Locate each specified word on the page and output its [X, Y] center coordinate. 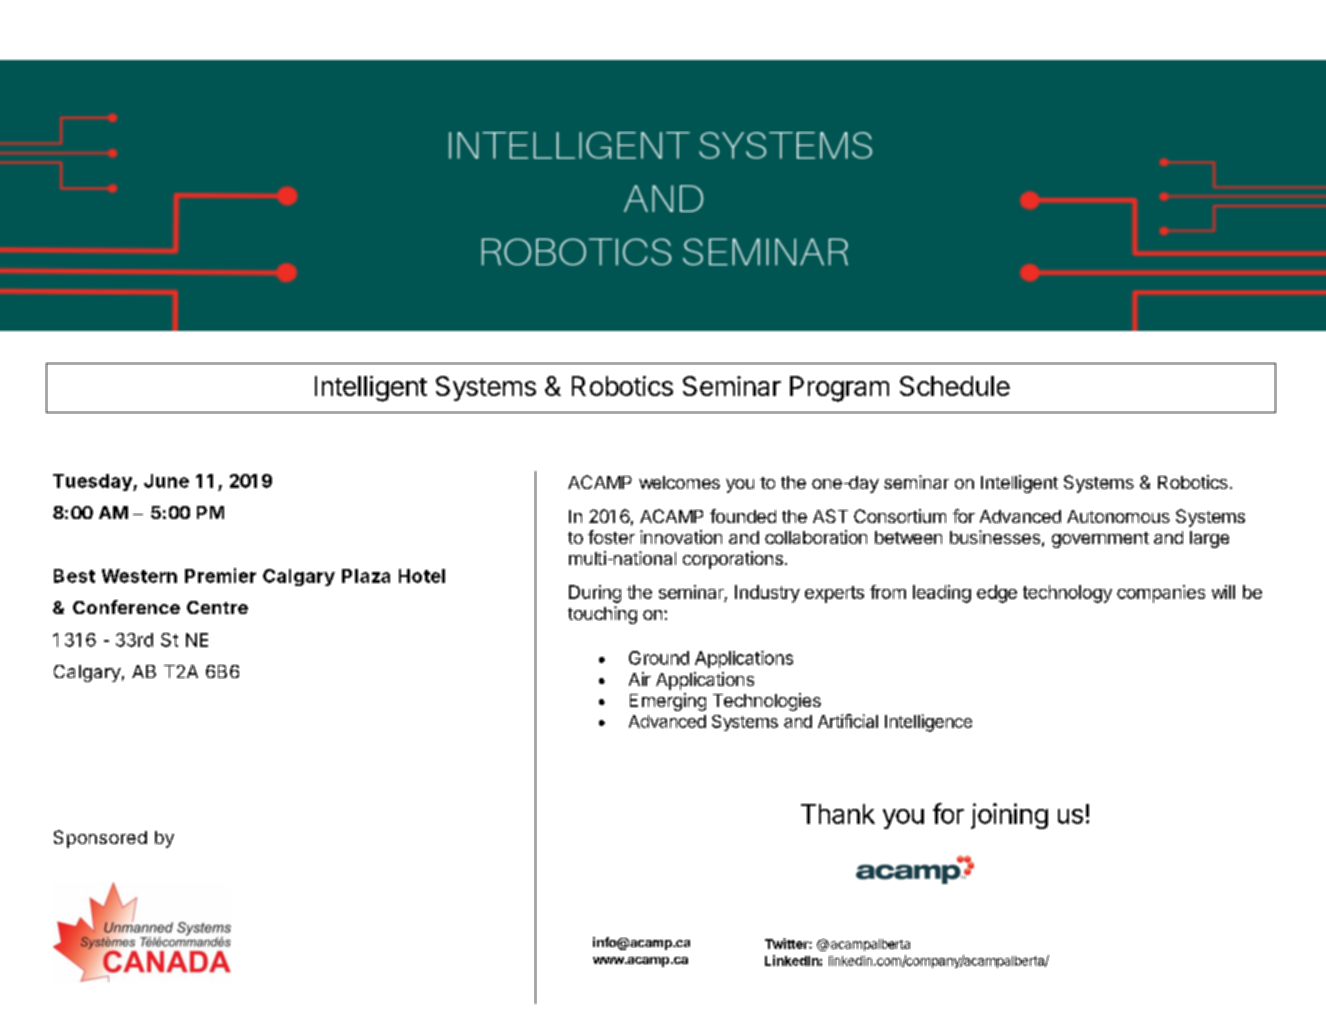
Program [839, 389]
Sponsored [100, 839]
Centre [217, 607]
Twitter [787, 943]
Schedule [955, 386]
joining [1009, 816]
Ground [659, 658]
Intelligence [928, 723]
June [166, 481]
